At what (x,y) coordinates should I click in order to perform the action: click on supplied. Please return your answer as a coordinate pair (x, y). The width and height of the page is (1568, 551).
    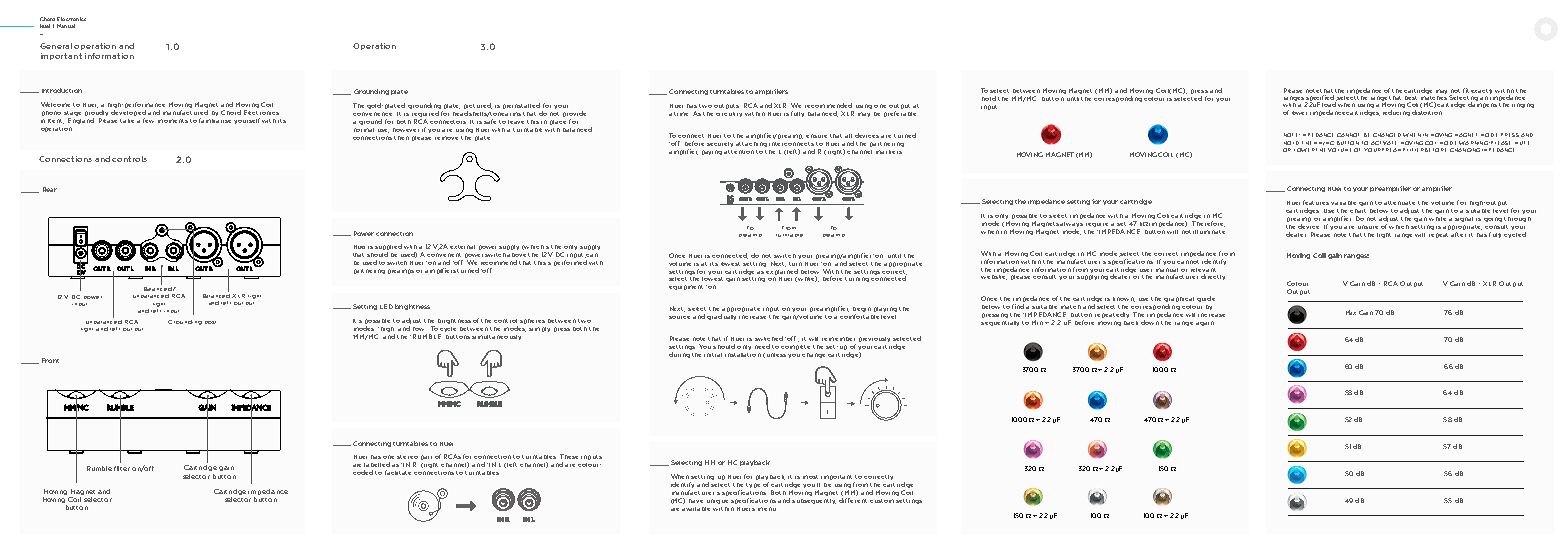
    Looking at the image, I should click on (388, 248).
